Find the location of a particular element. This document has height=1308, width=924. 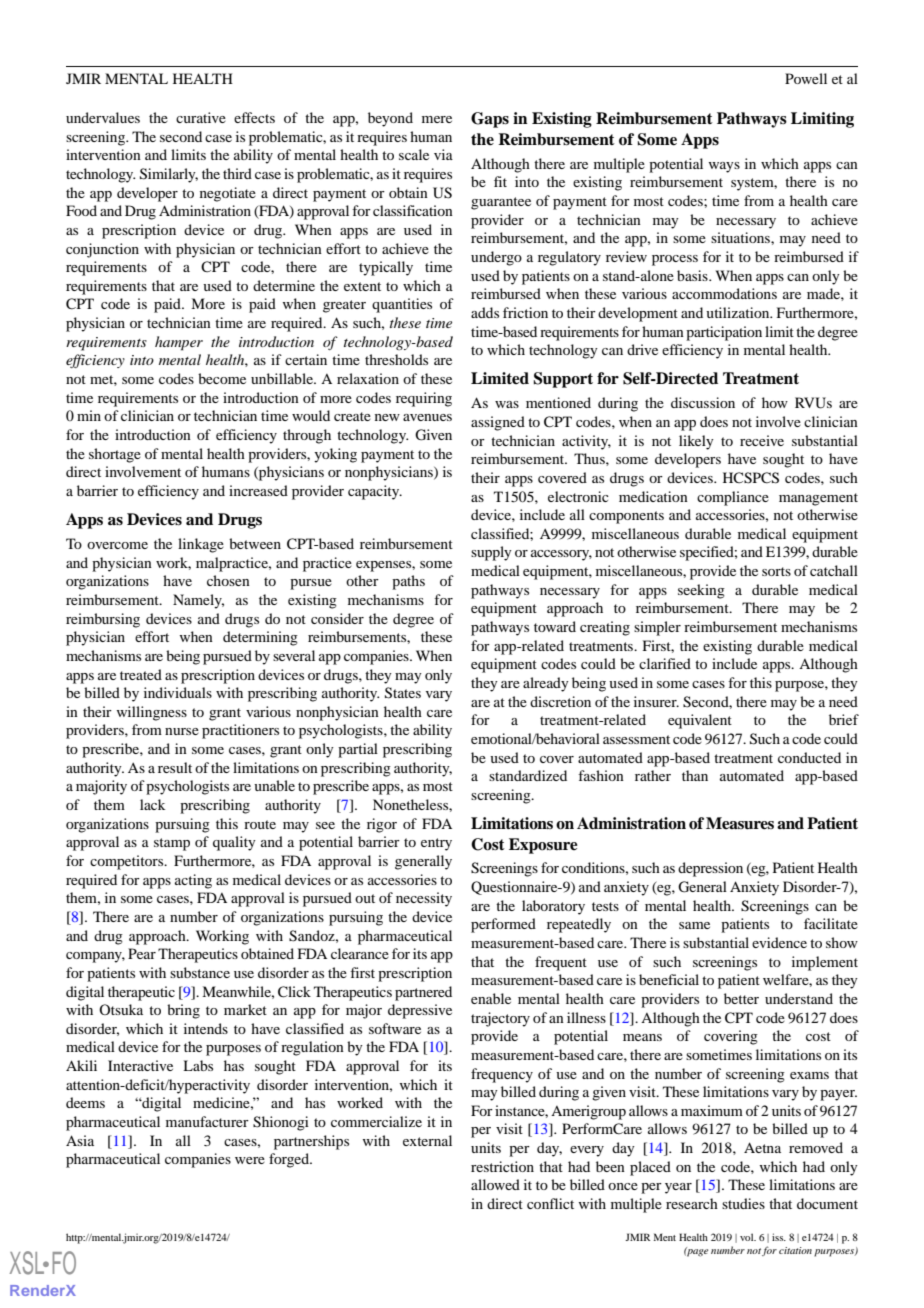

become is located at coordinates (222, 378).
